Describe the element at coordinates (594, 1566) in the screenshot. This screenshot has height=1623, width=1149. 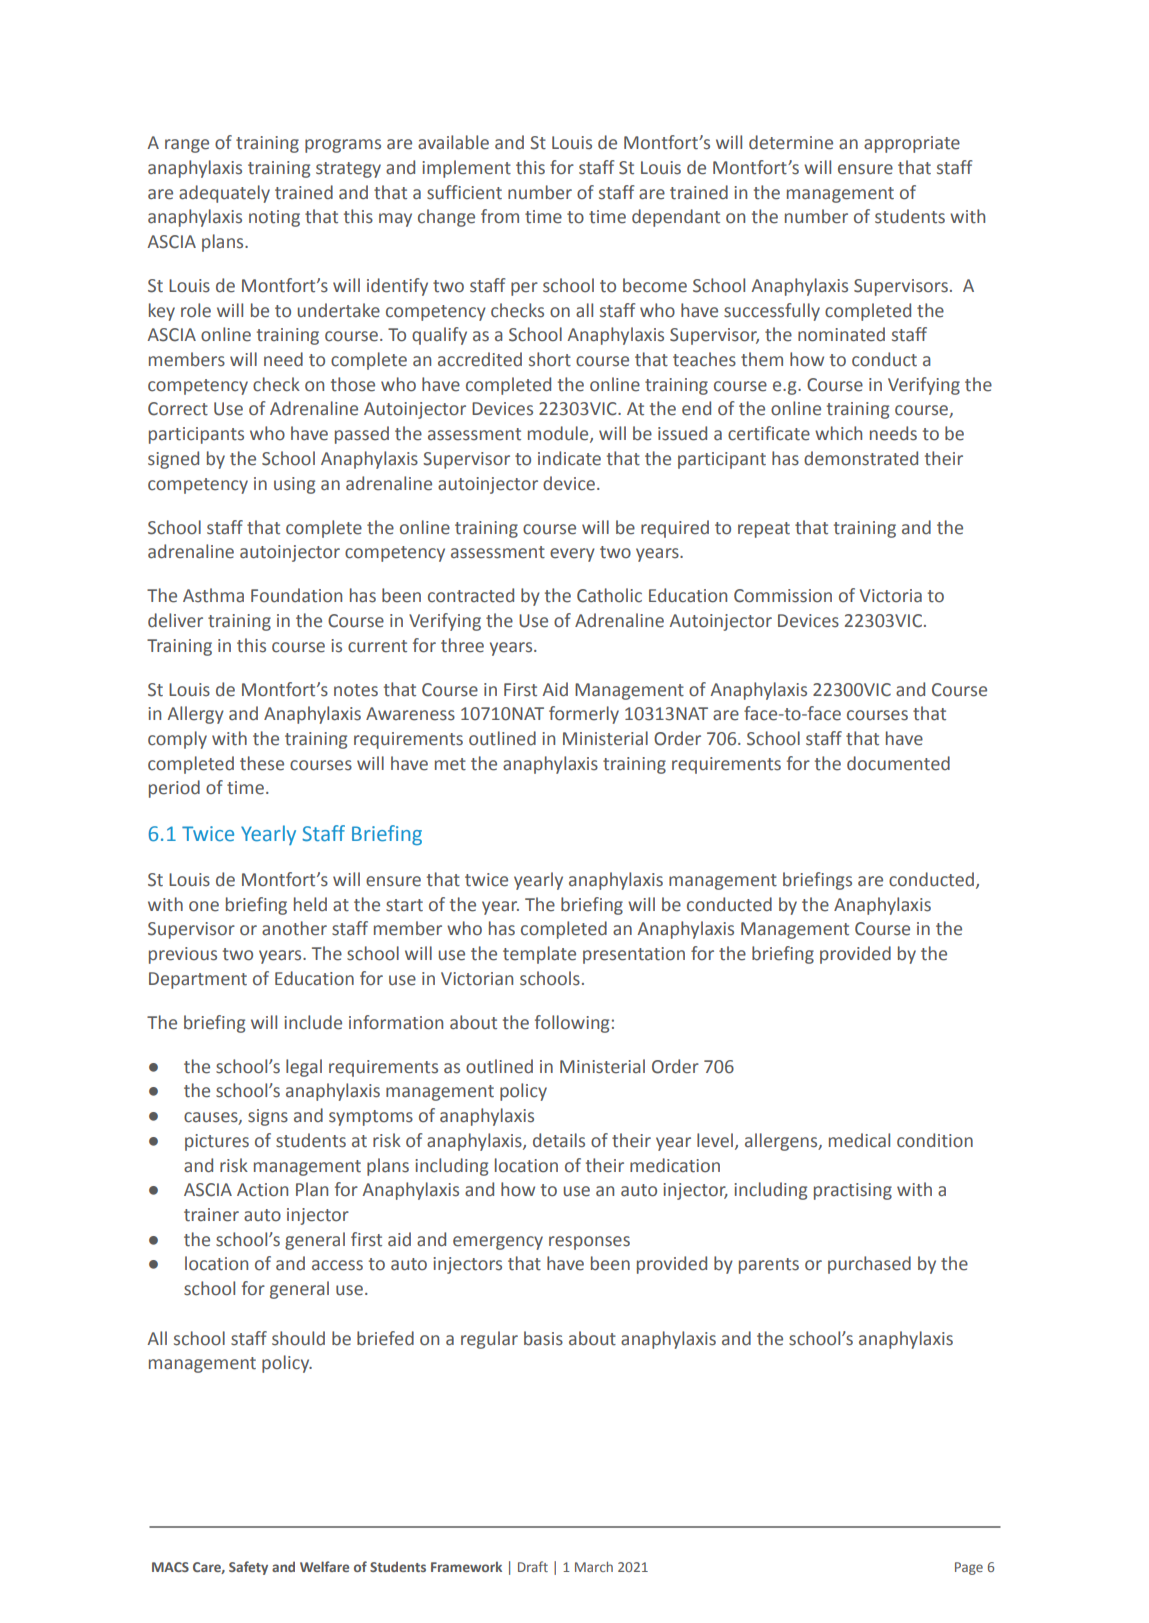
I see `March` at that location.
